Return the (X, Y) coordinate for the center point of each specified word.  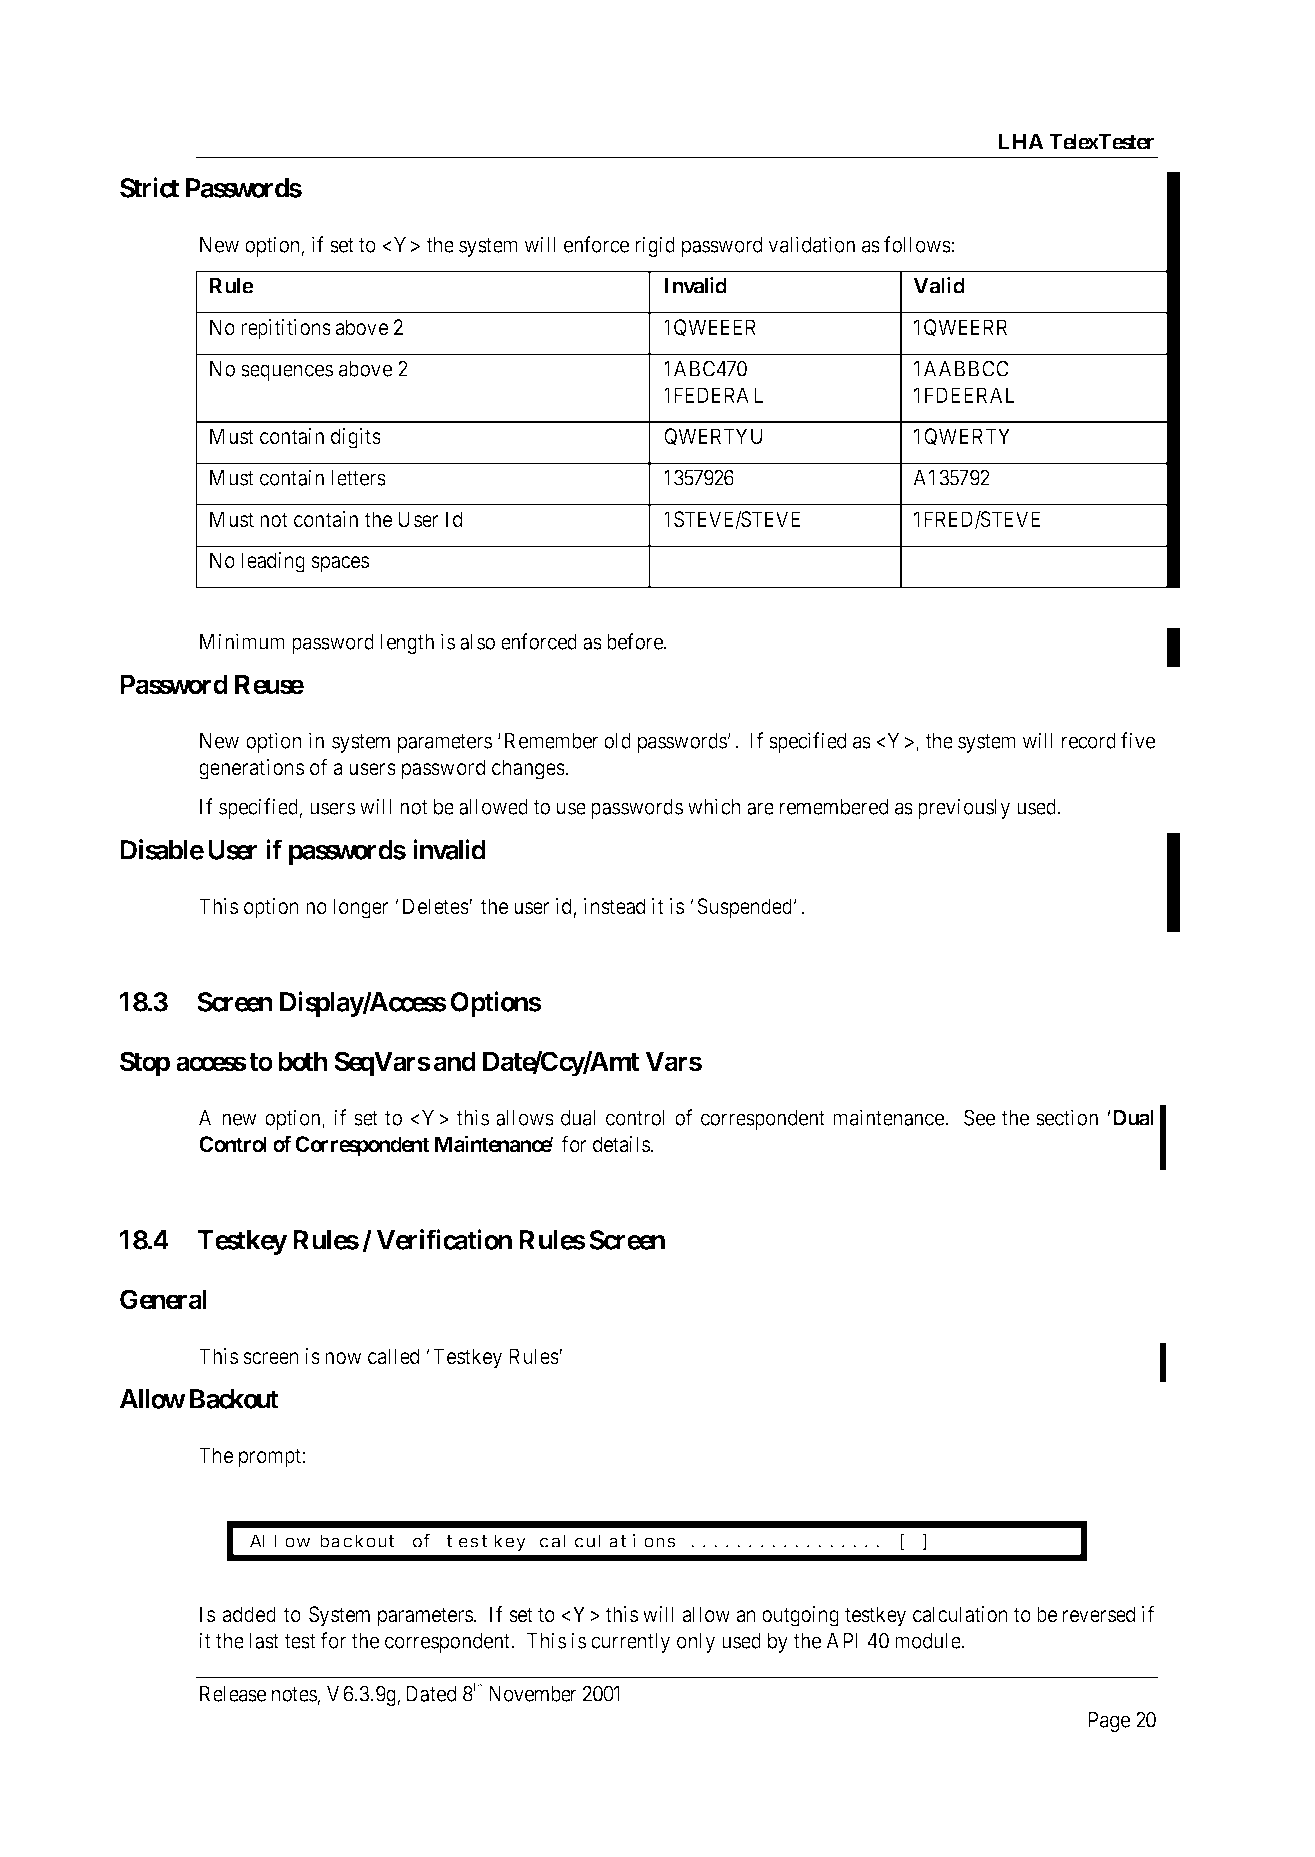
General (163, 1299)
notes (294, 1694)
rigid (655, 246)
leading (273, 562)
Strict (149, 187)
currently (630, 1643)
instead (614, 906)
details (621, 1144)
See (979, 1117)
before (636, 641)
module (928, 1641)
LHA (1021, 142)
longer (361, 908)
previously (964, 808)
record (1089, 741)
